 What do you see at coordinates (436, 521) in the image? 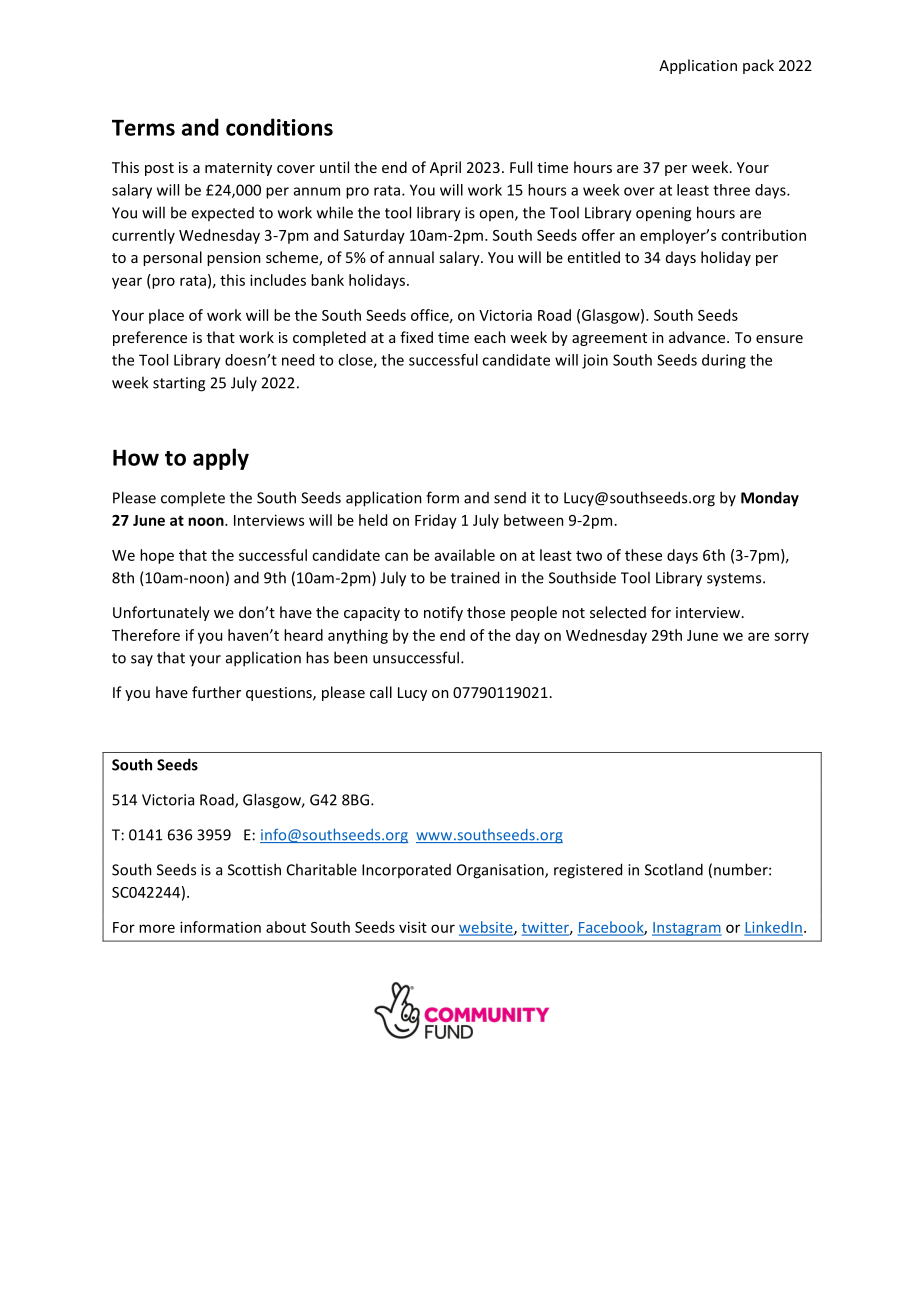
I see `Friday` at bounding box center [436, 521].
